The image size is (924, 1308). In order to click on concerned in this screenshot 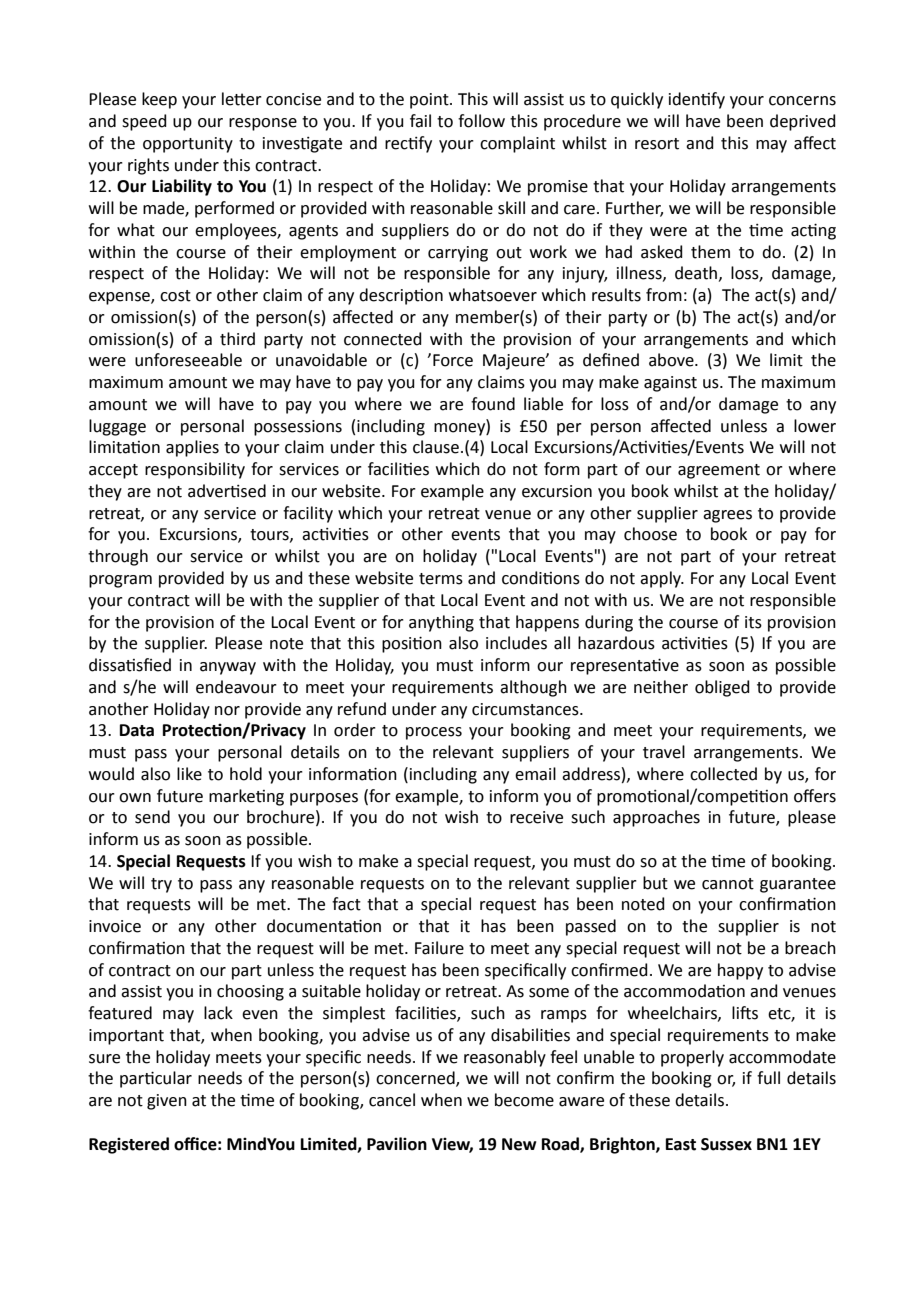, I will do `click(416, 1079)`.
